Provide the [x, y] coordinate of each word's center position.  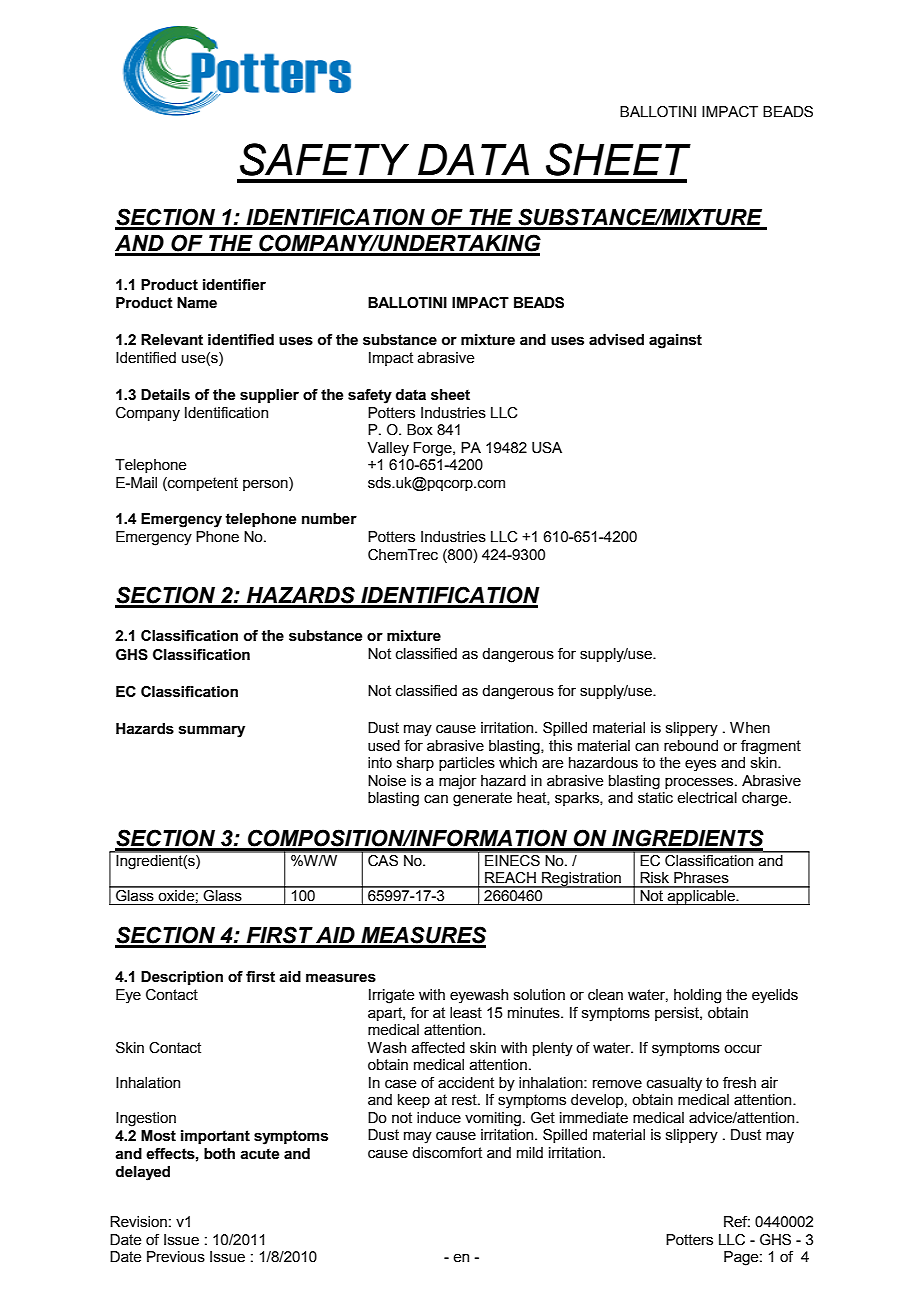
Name [197, 303]
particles [467, 764]
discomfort [447, 1153]
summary [212, 731]
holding [697, 996]
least [466, 1013]
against [675, 341]
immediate [594, 1118]
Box [420, 430]
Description [182, 978]
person [266, 484]
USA [547, 448]
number [329, 519]
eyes [700, 765]
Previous [176, 1257]
